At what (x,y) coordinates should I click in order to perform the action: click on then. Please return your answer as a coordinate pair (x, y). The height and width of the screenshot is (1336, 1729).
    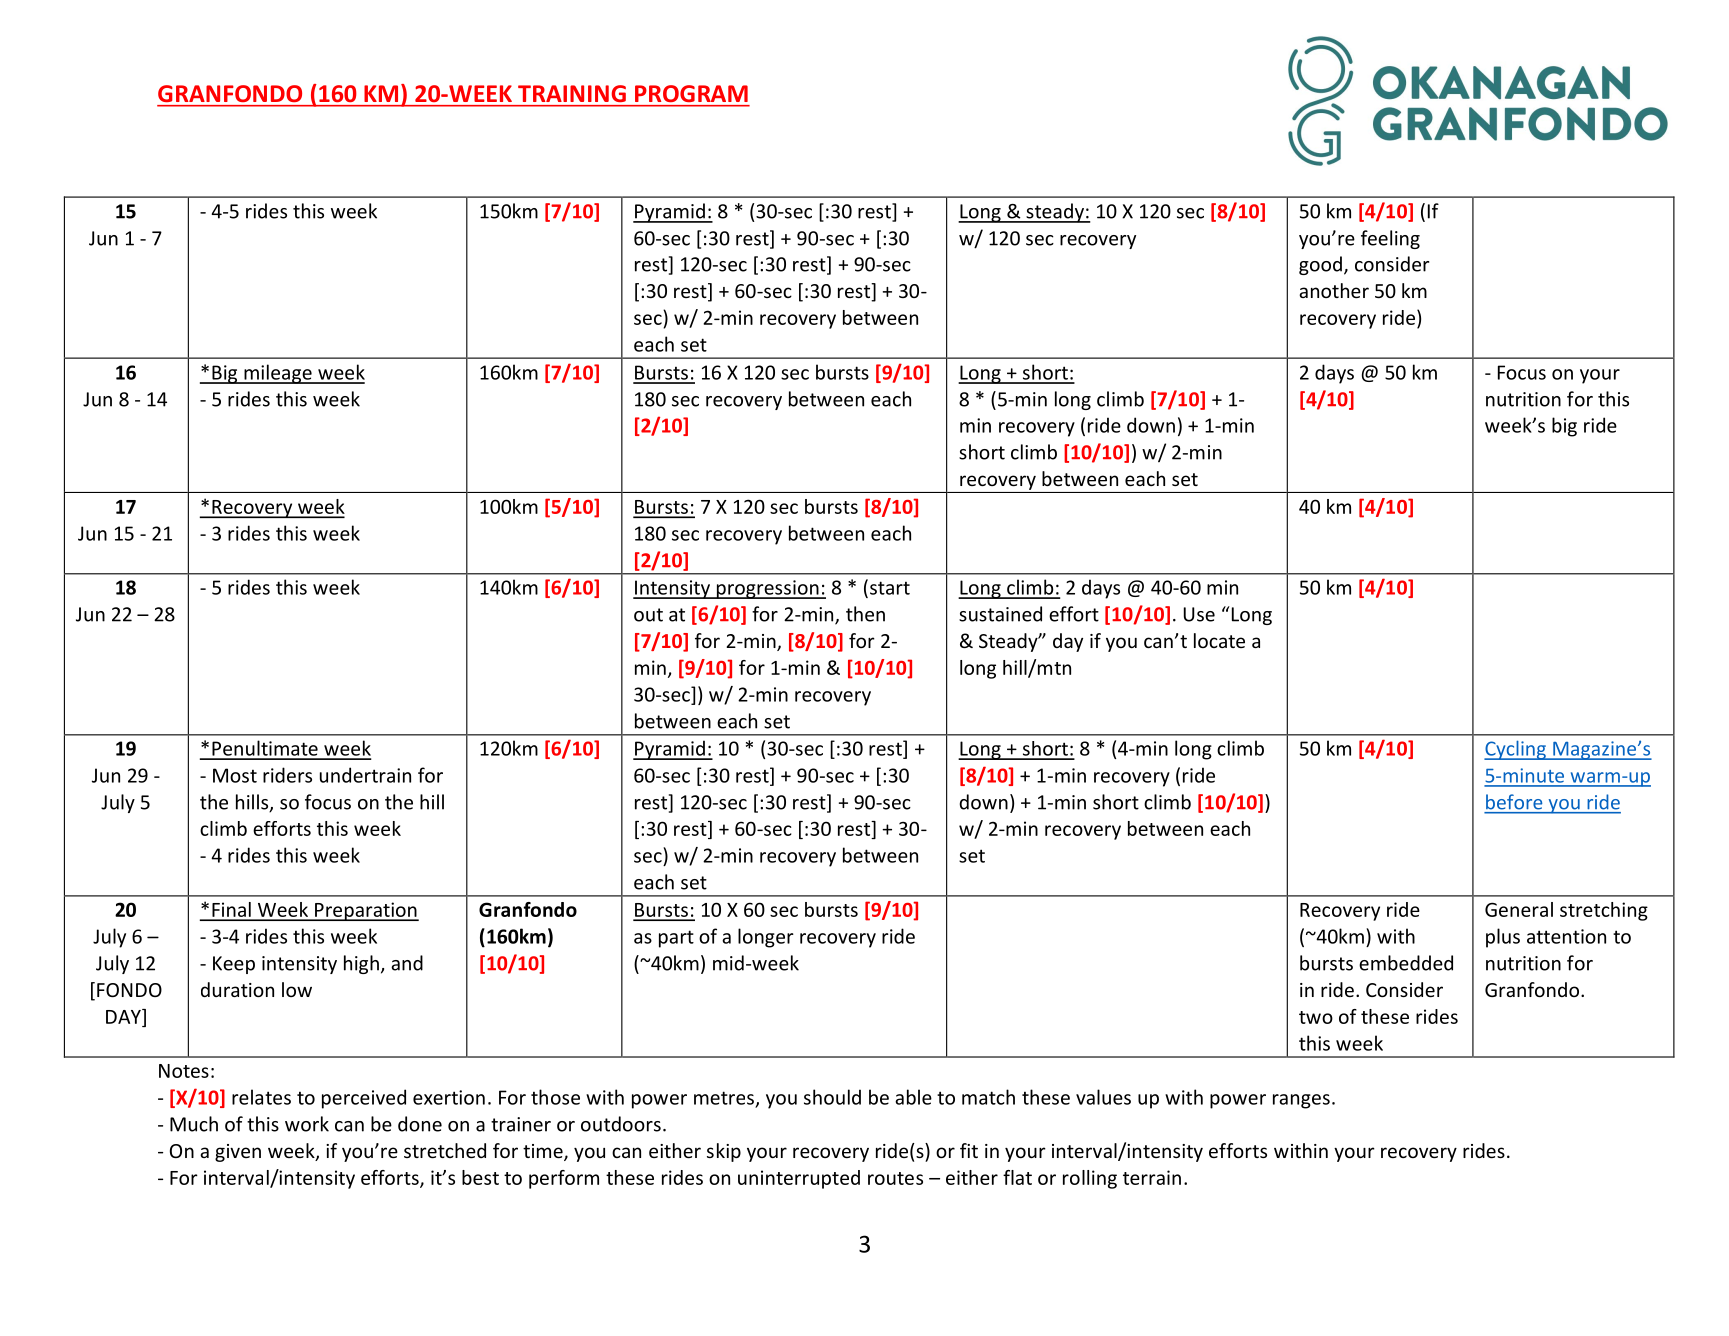
    Looking at the image, I should click on (865, 614).
